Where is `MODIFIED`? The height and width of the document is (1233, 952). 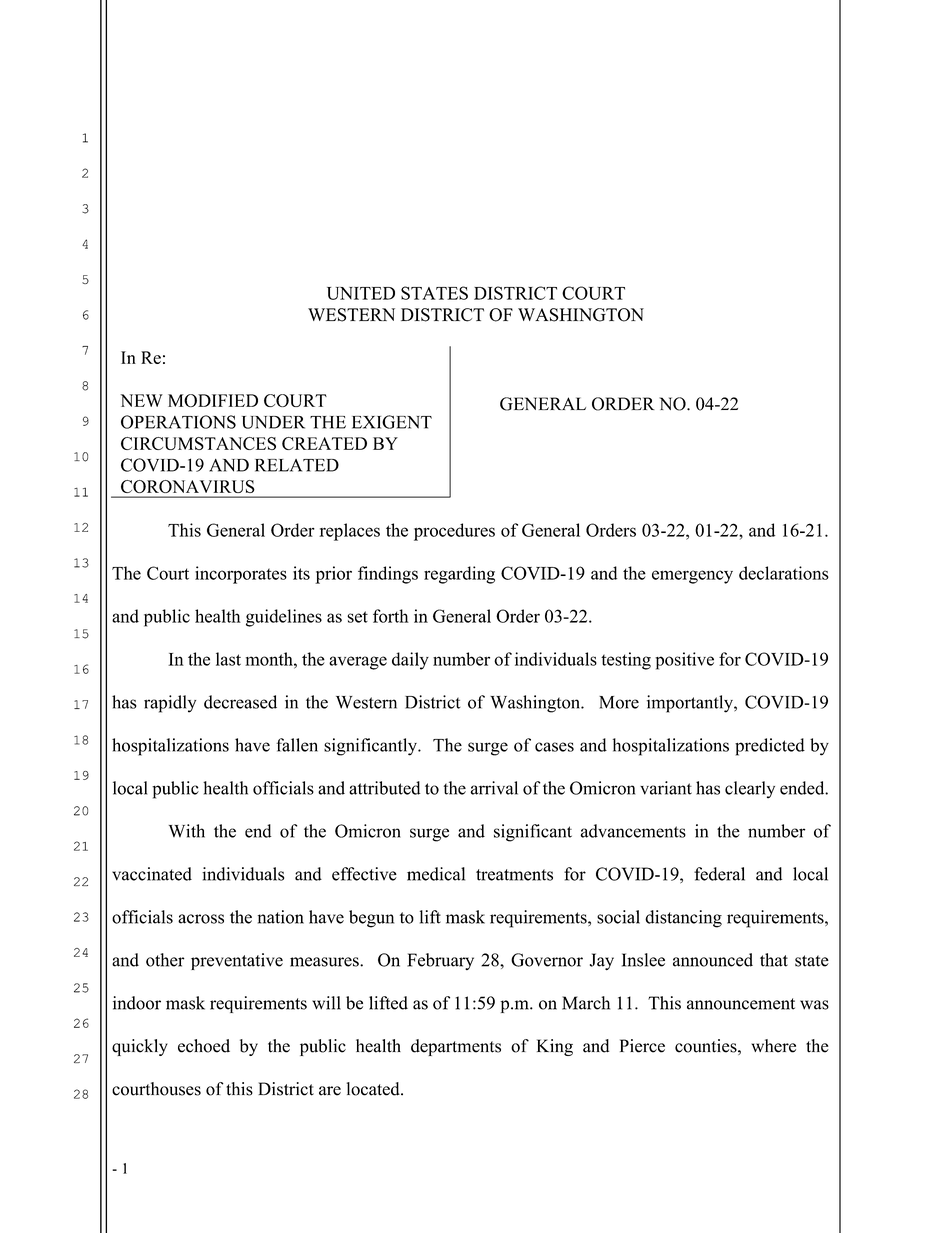
MODIFIED is located at coordinates (213, 400).
